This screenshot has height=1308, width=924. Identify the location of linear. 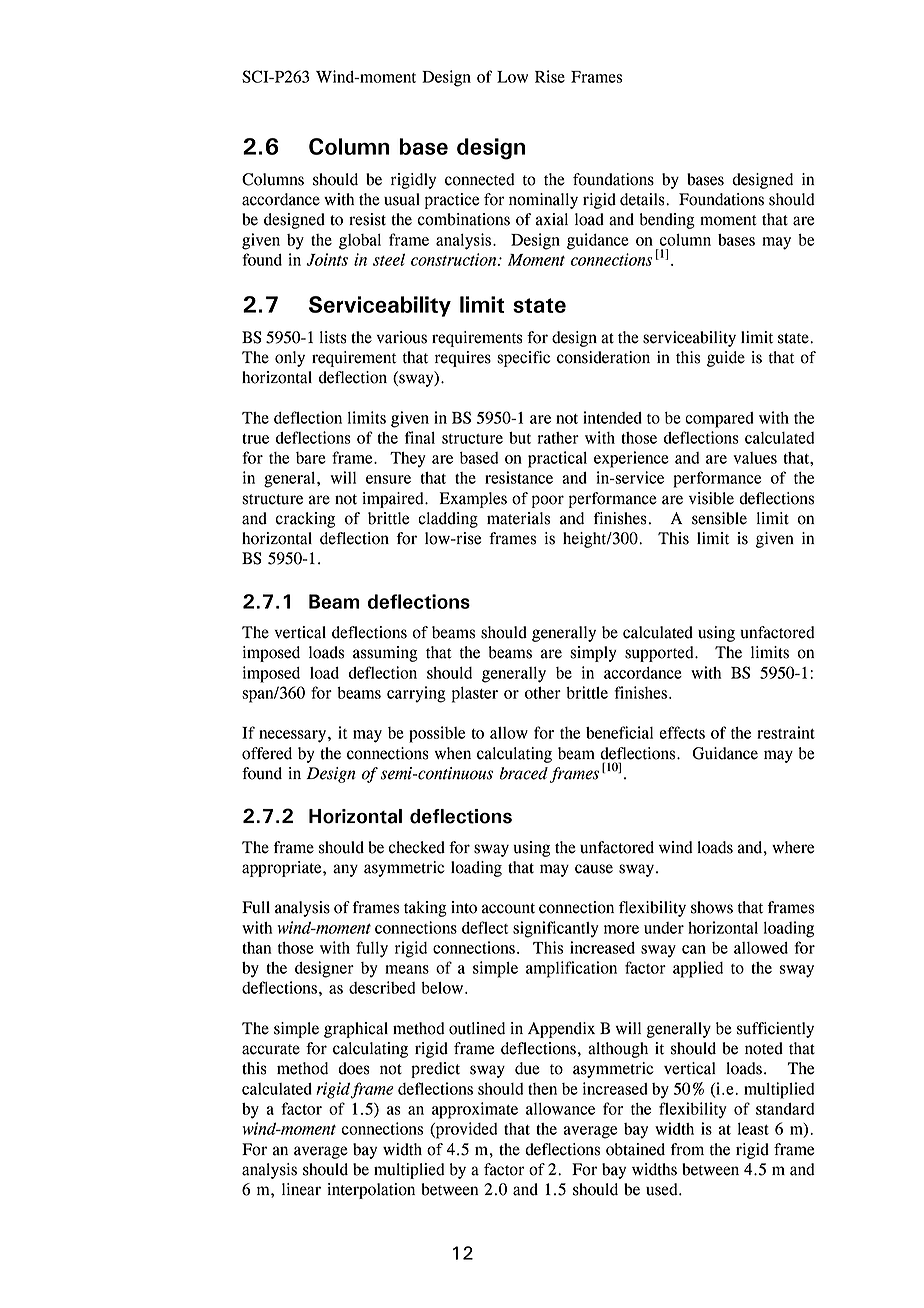
(301, 1189).
